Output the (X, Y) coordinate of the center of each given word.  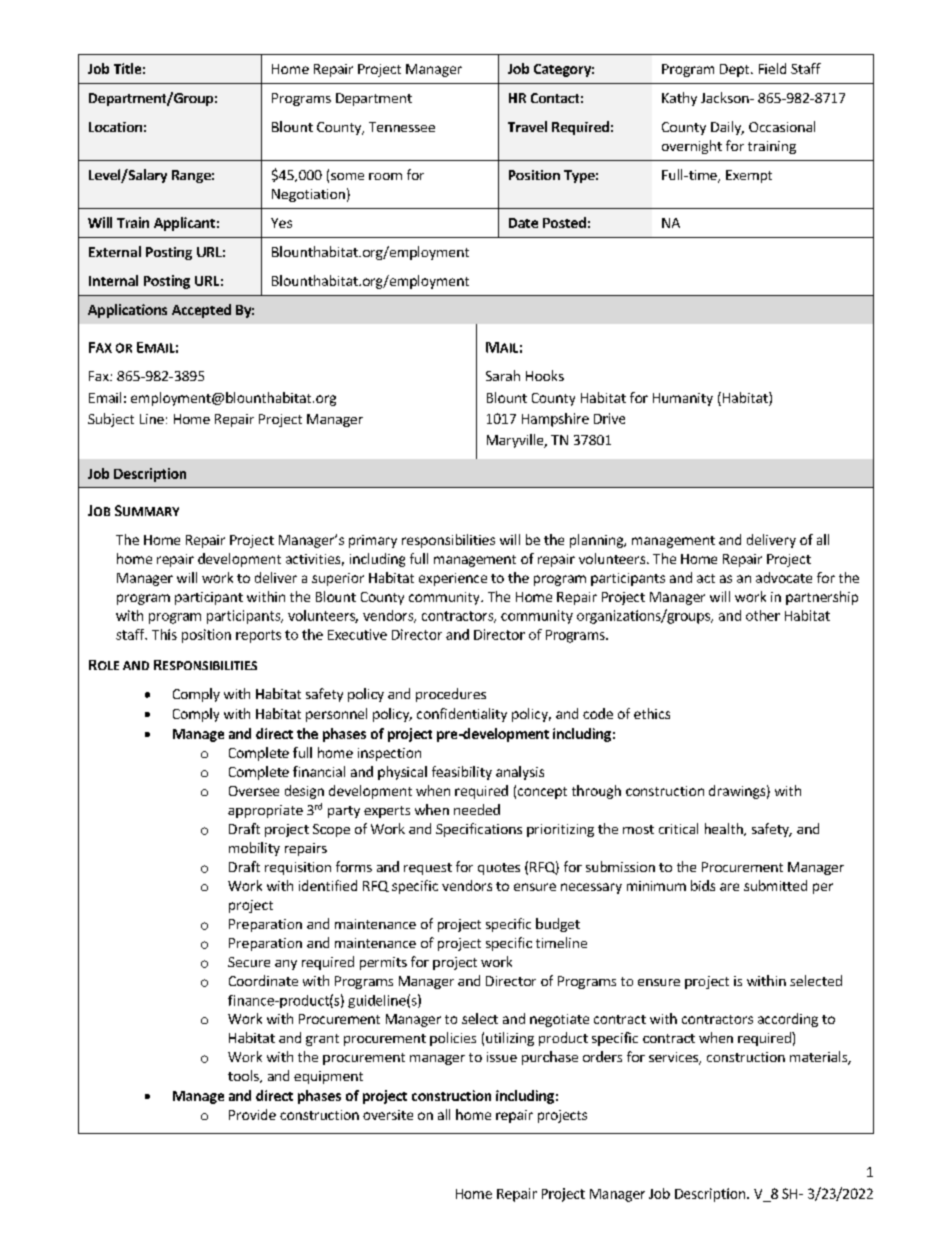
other (763, 615)
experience (453, 579)
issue (502, 1057)
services (674, 1058)
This (164, 634)
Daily (727, 128)
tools (244, 1076)
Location (115, 127)
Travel (527, 126)
